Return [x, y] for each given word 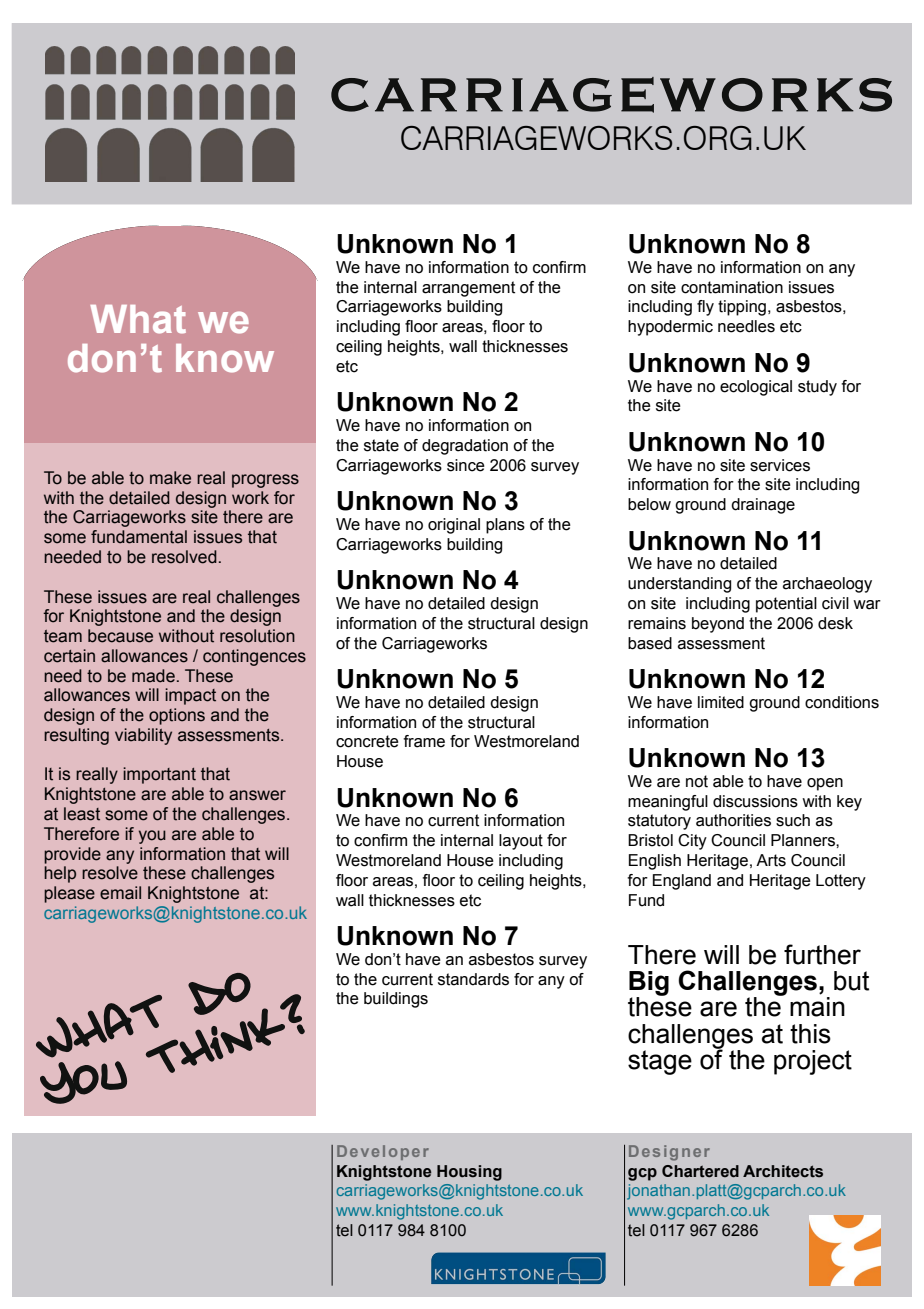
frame [424, 741]
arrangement [468, 289]
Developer [383, 1152]
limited [721, 702]
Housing [469, 1173]
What [138, 319]
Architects [783, 1171]
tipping [742, 308]
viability [143, 736]
